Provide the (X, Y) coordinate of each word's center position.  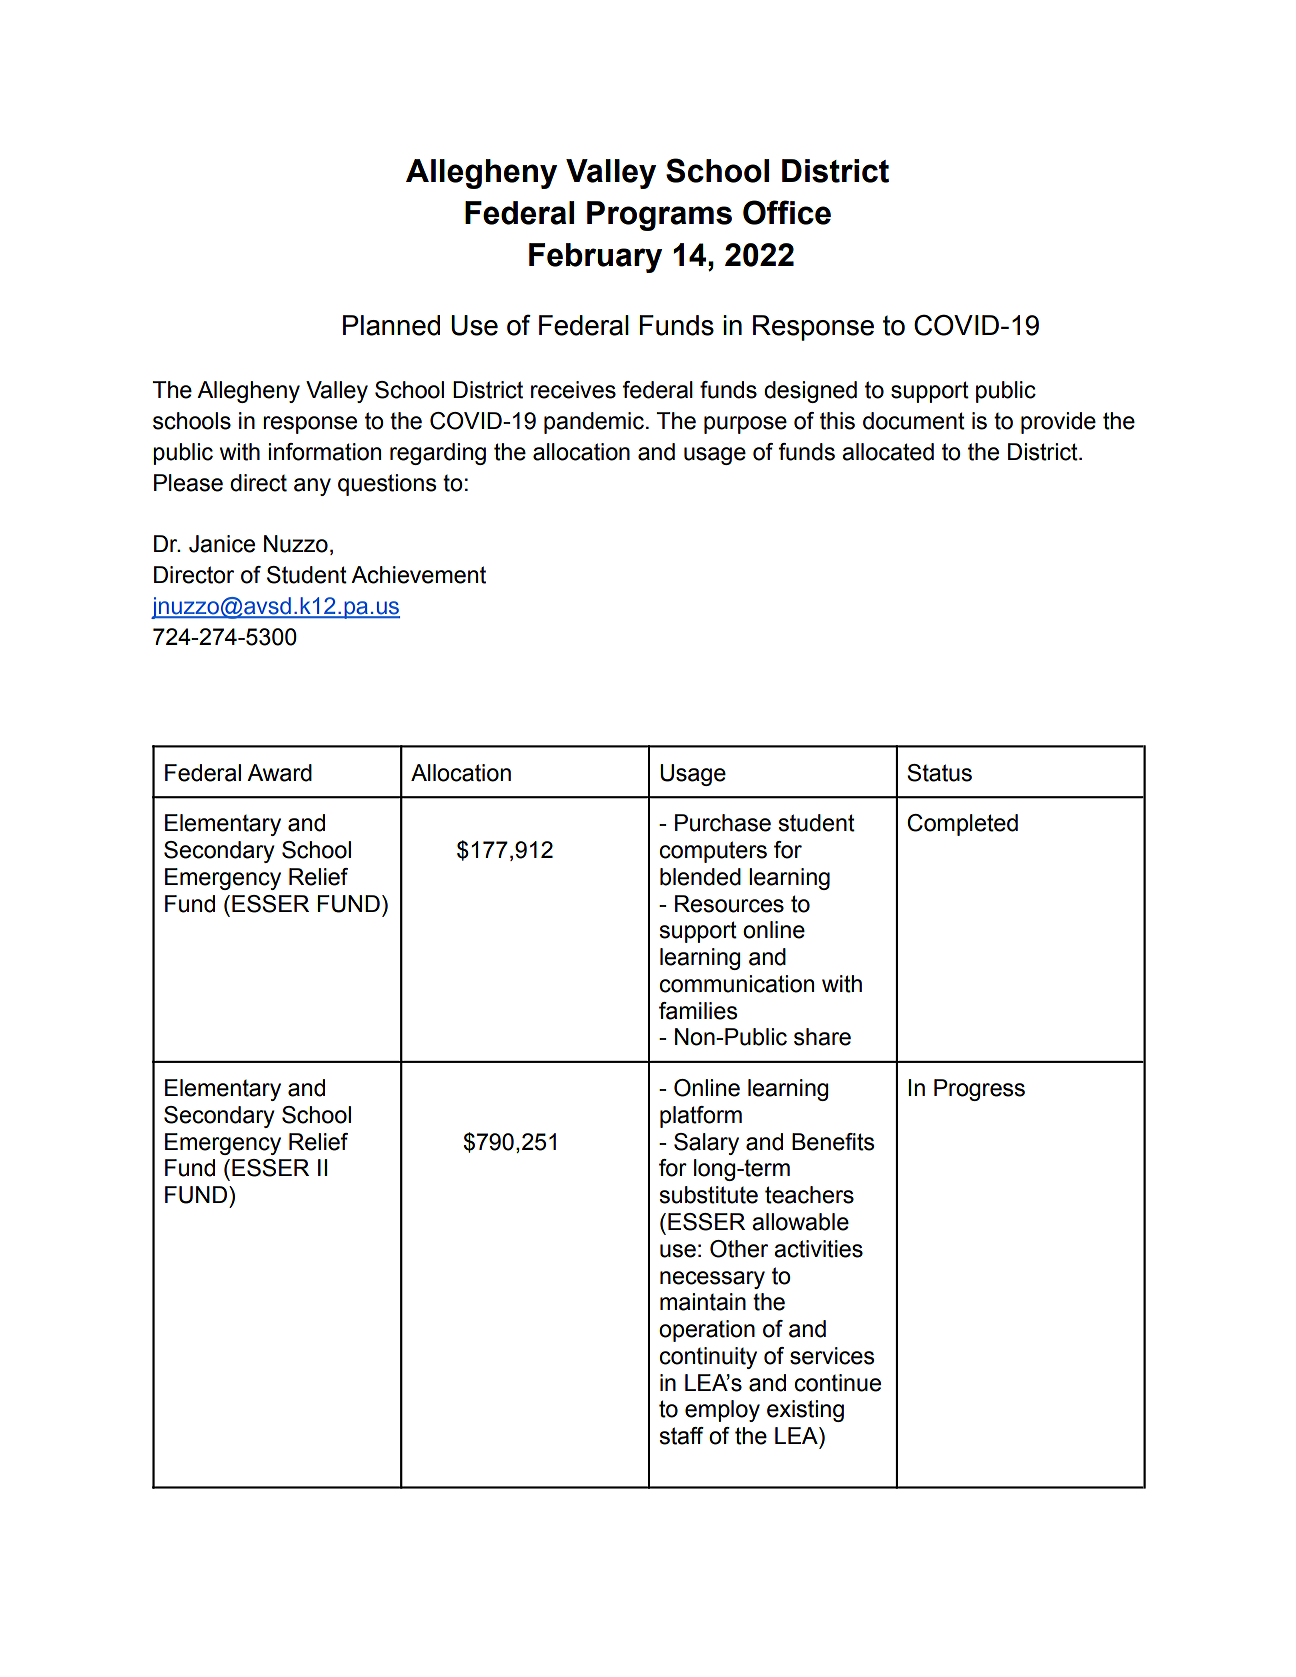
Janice (222, 544)
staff (681, 1436)
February (595, 258)
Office (787, 212)
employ (722, 1411)
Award (279, 773)
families (698, 1011)
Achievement (418, 575)
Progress (979, 1090)
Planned (391, 325)
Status (939, 773)
